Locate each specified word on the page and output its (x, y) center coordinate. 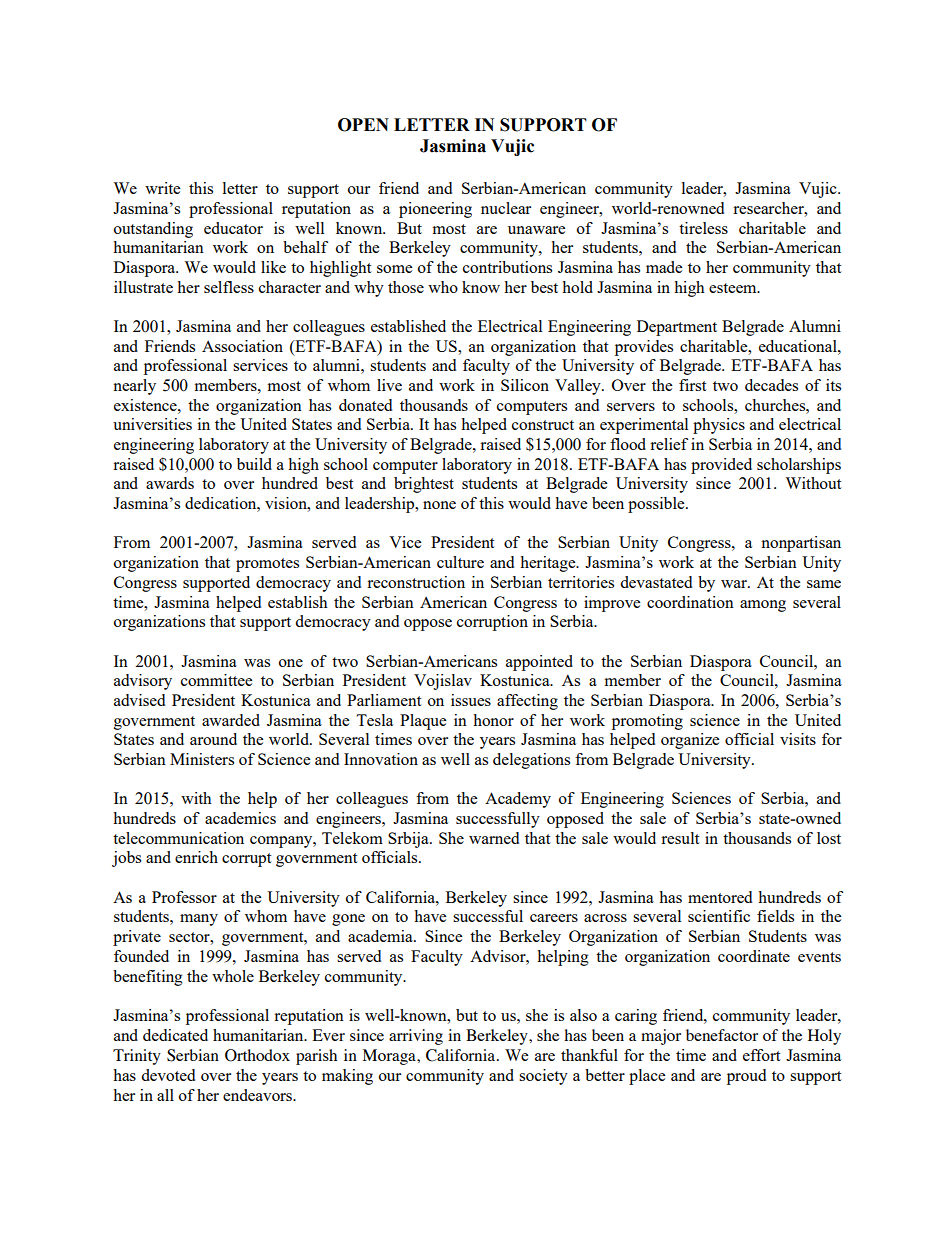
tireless (703, 228)
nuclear (506, 208)
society (543, 1077)
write (162, 188)
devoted (168, 1075)
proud (746, 1077)
